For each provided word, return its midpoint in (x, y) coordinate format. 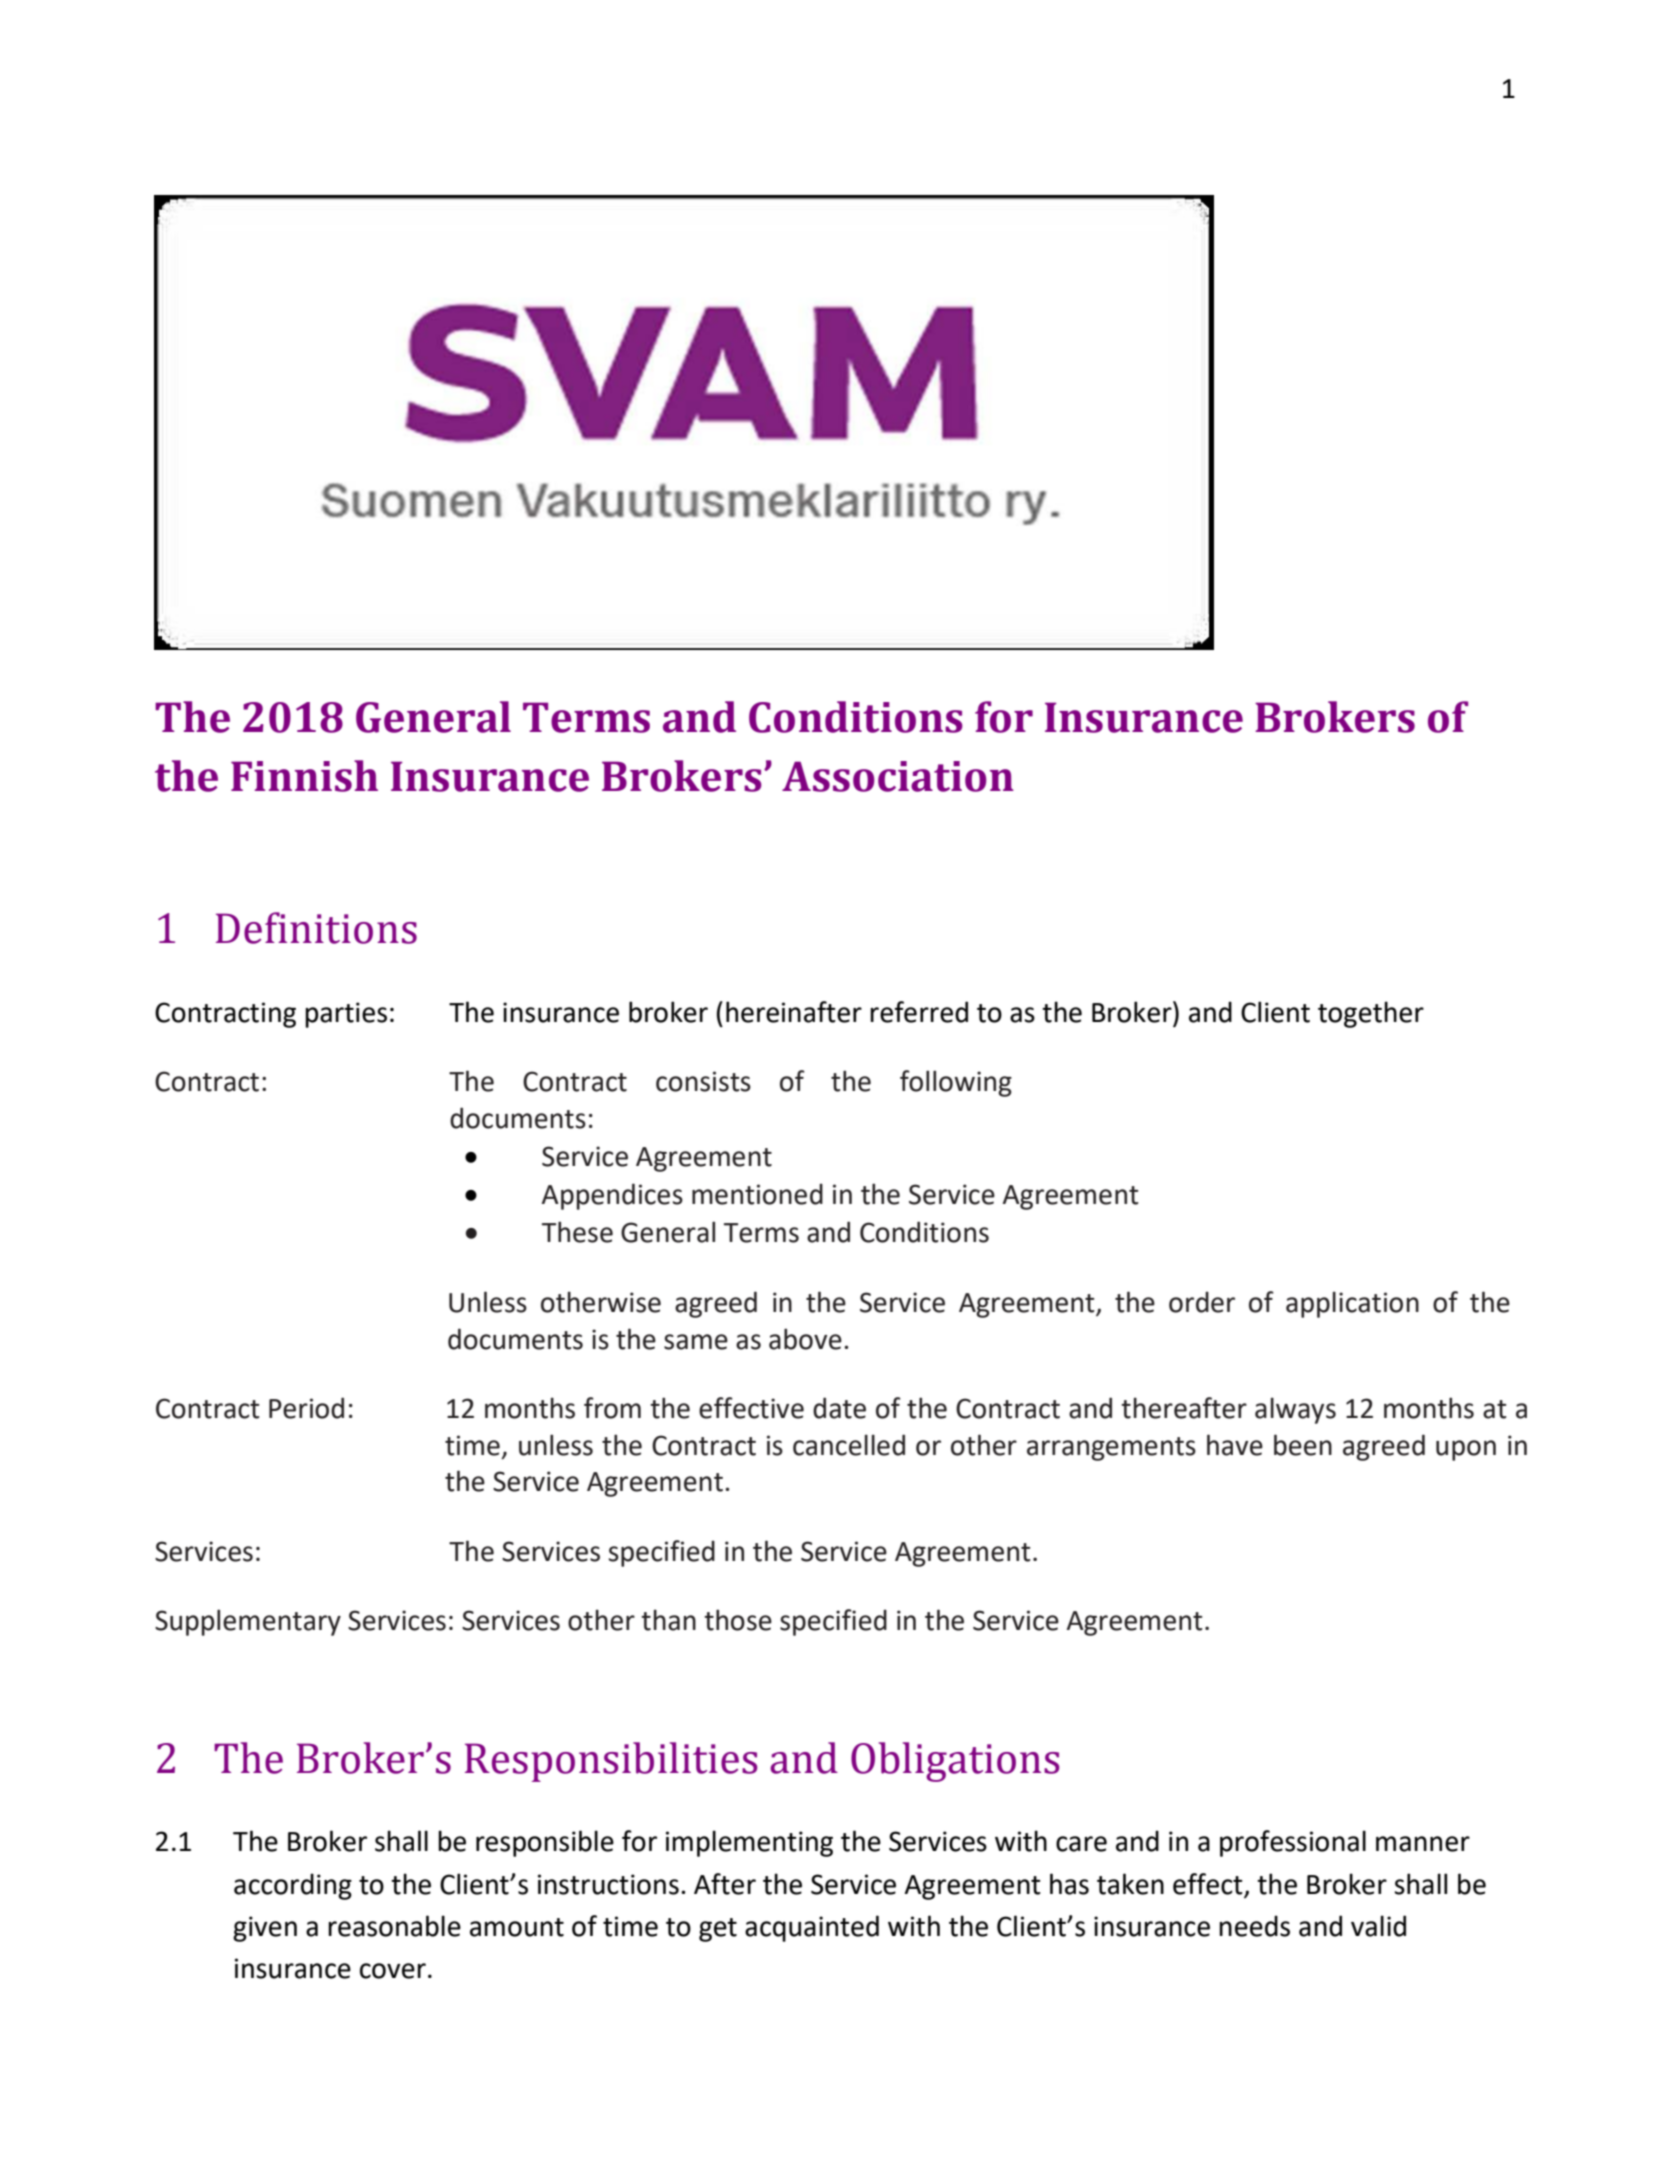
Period (306, 1408)
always (1295, 1410)
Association (898, 776)
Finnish (304, 776)
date (839, 1408)
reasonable (394, 1926)
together (1371, 1014)
